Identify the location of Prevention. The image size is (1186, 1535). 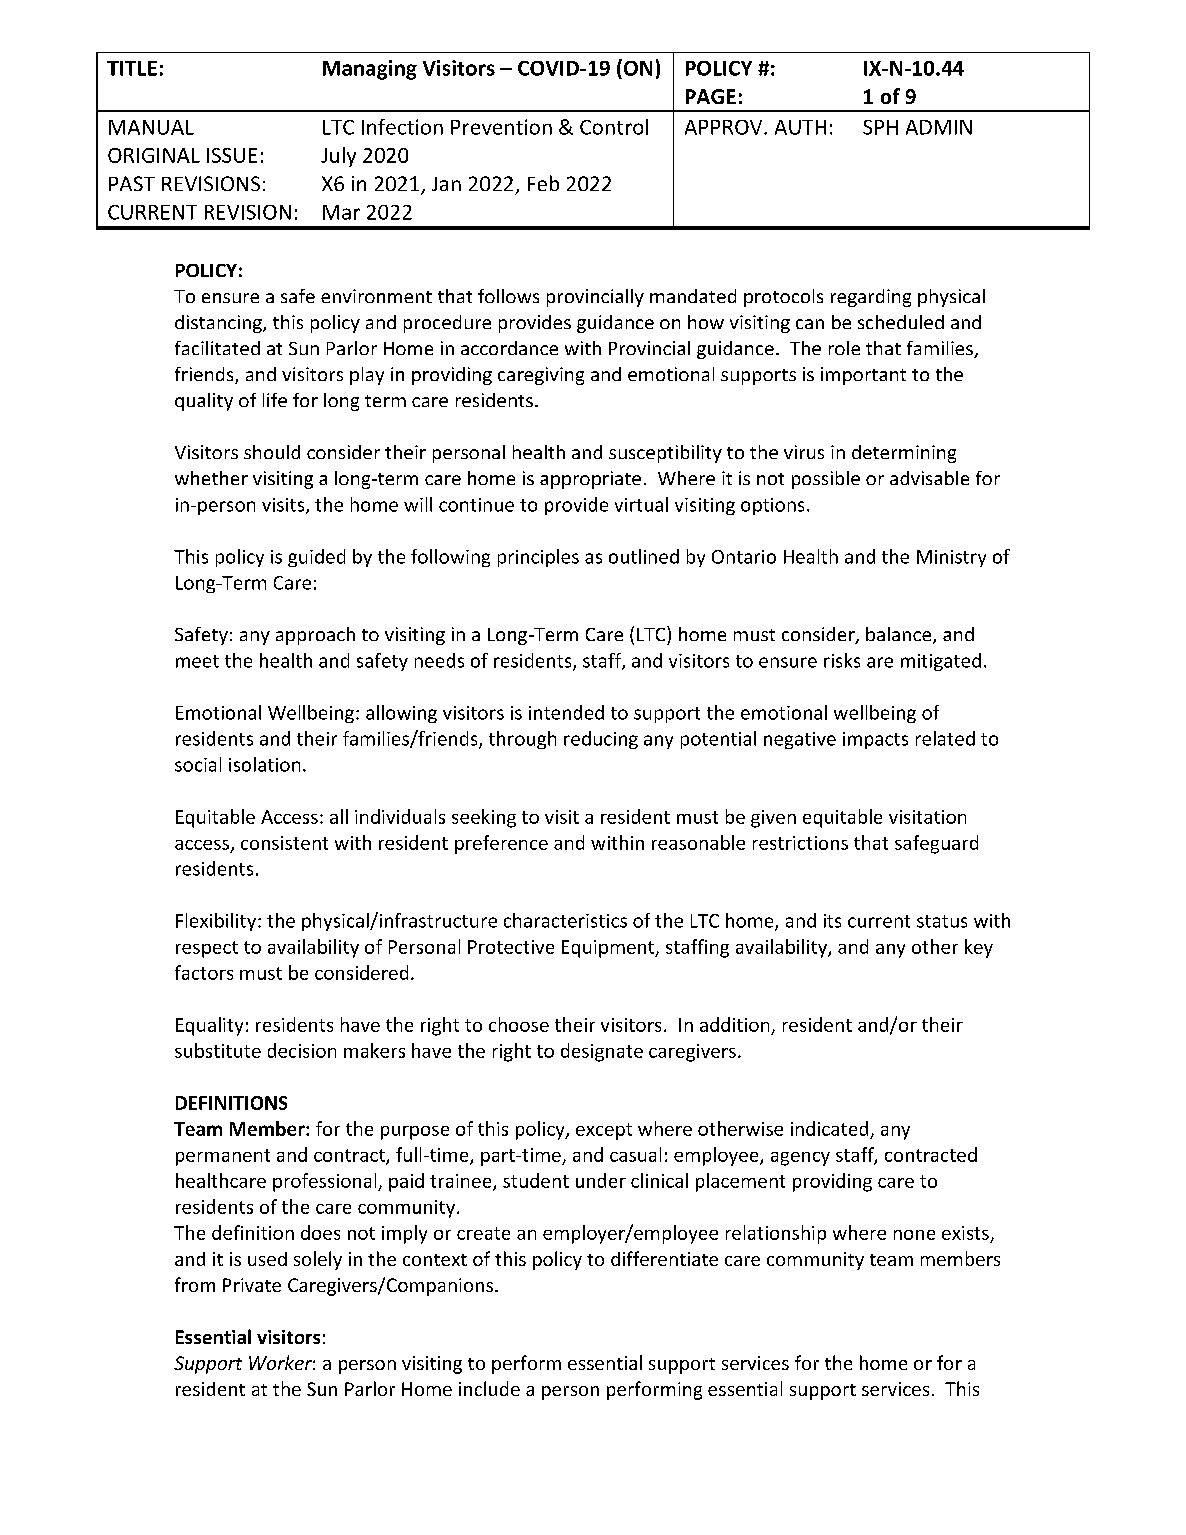
(501, 127).
